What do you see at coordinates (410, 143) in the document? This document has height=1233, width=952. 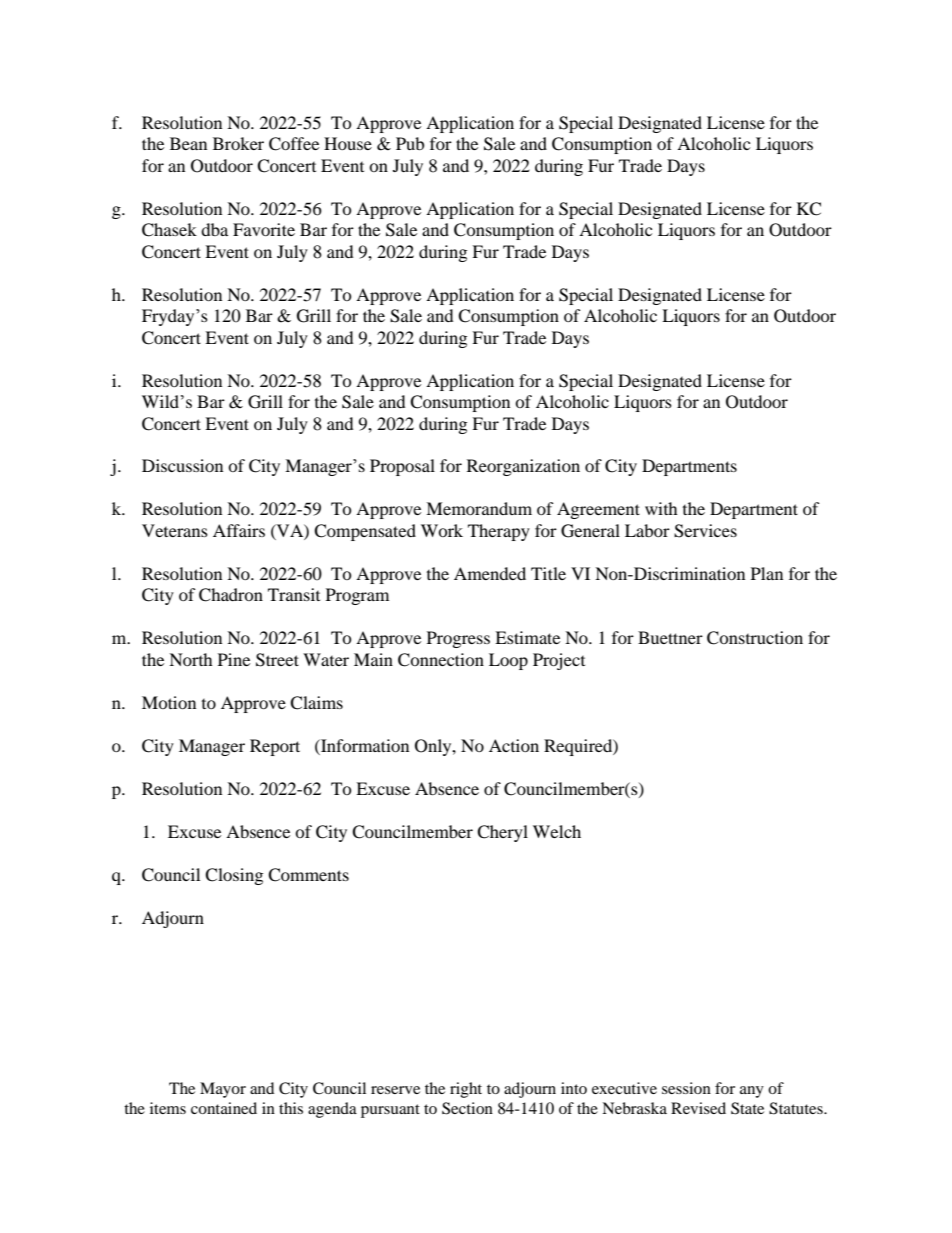 I see `Pub` at bounding box center [410, 143].
